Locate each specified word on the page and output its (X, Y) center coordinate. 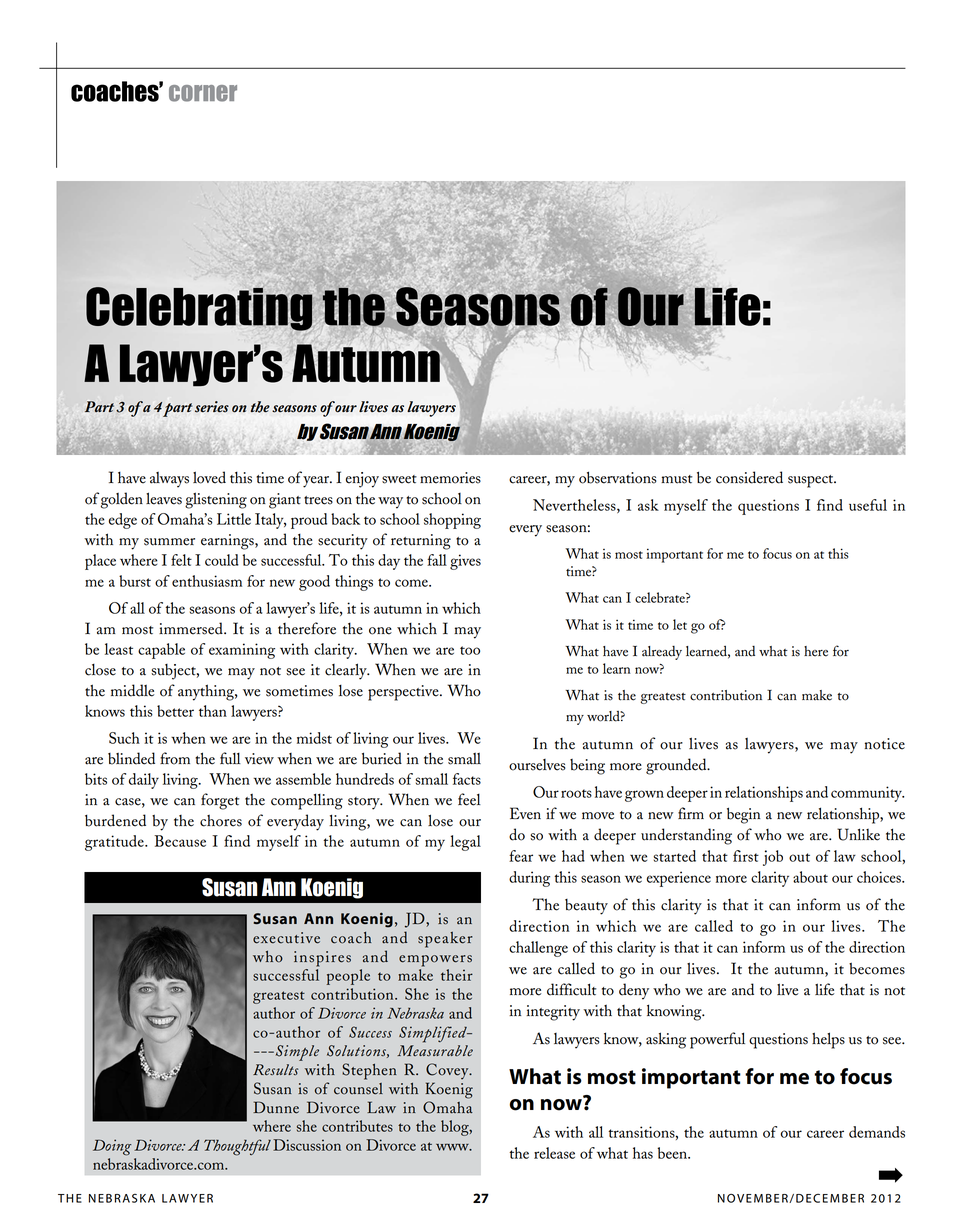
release (554, 1153)
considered (749, 477)
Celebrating (200, 308)
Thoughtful (237, 1147)
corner (203, 93)
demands (877, 1132)
